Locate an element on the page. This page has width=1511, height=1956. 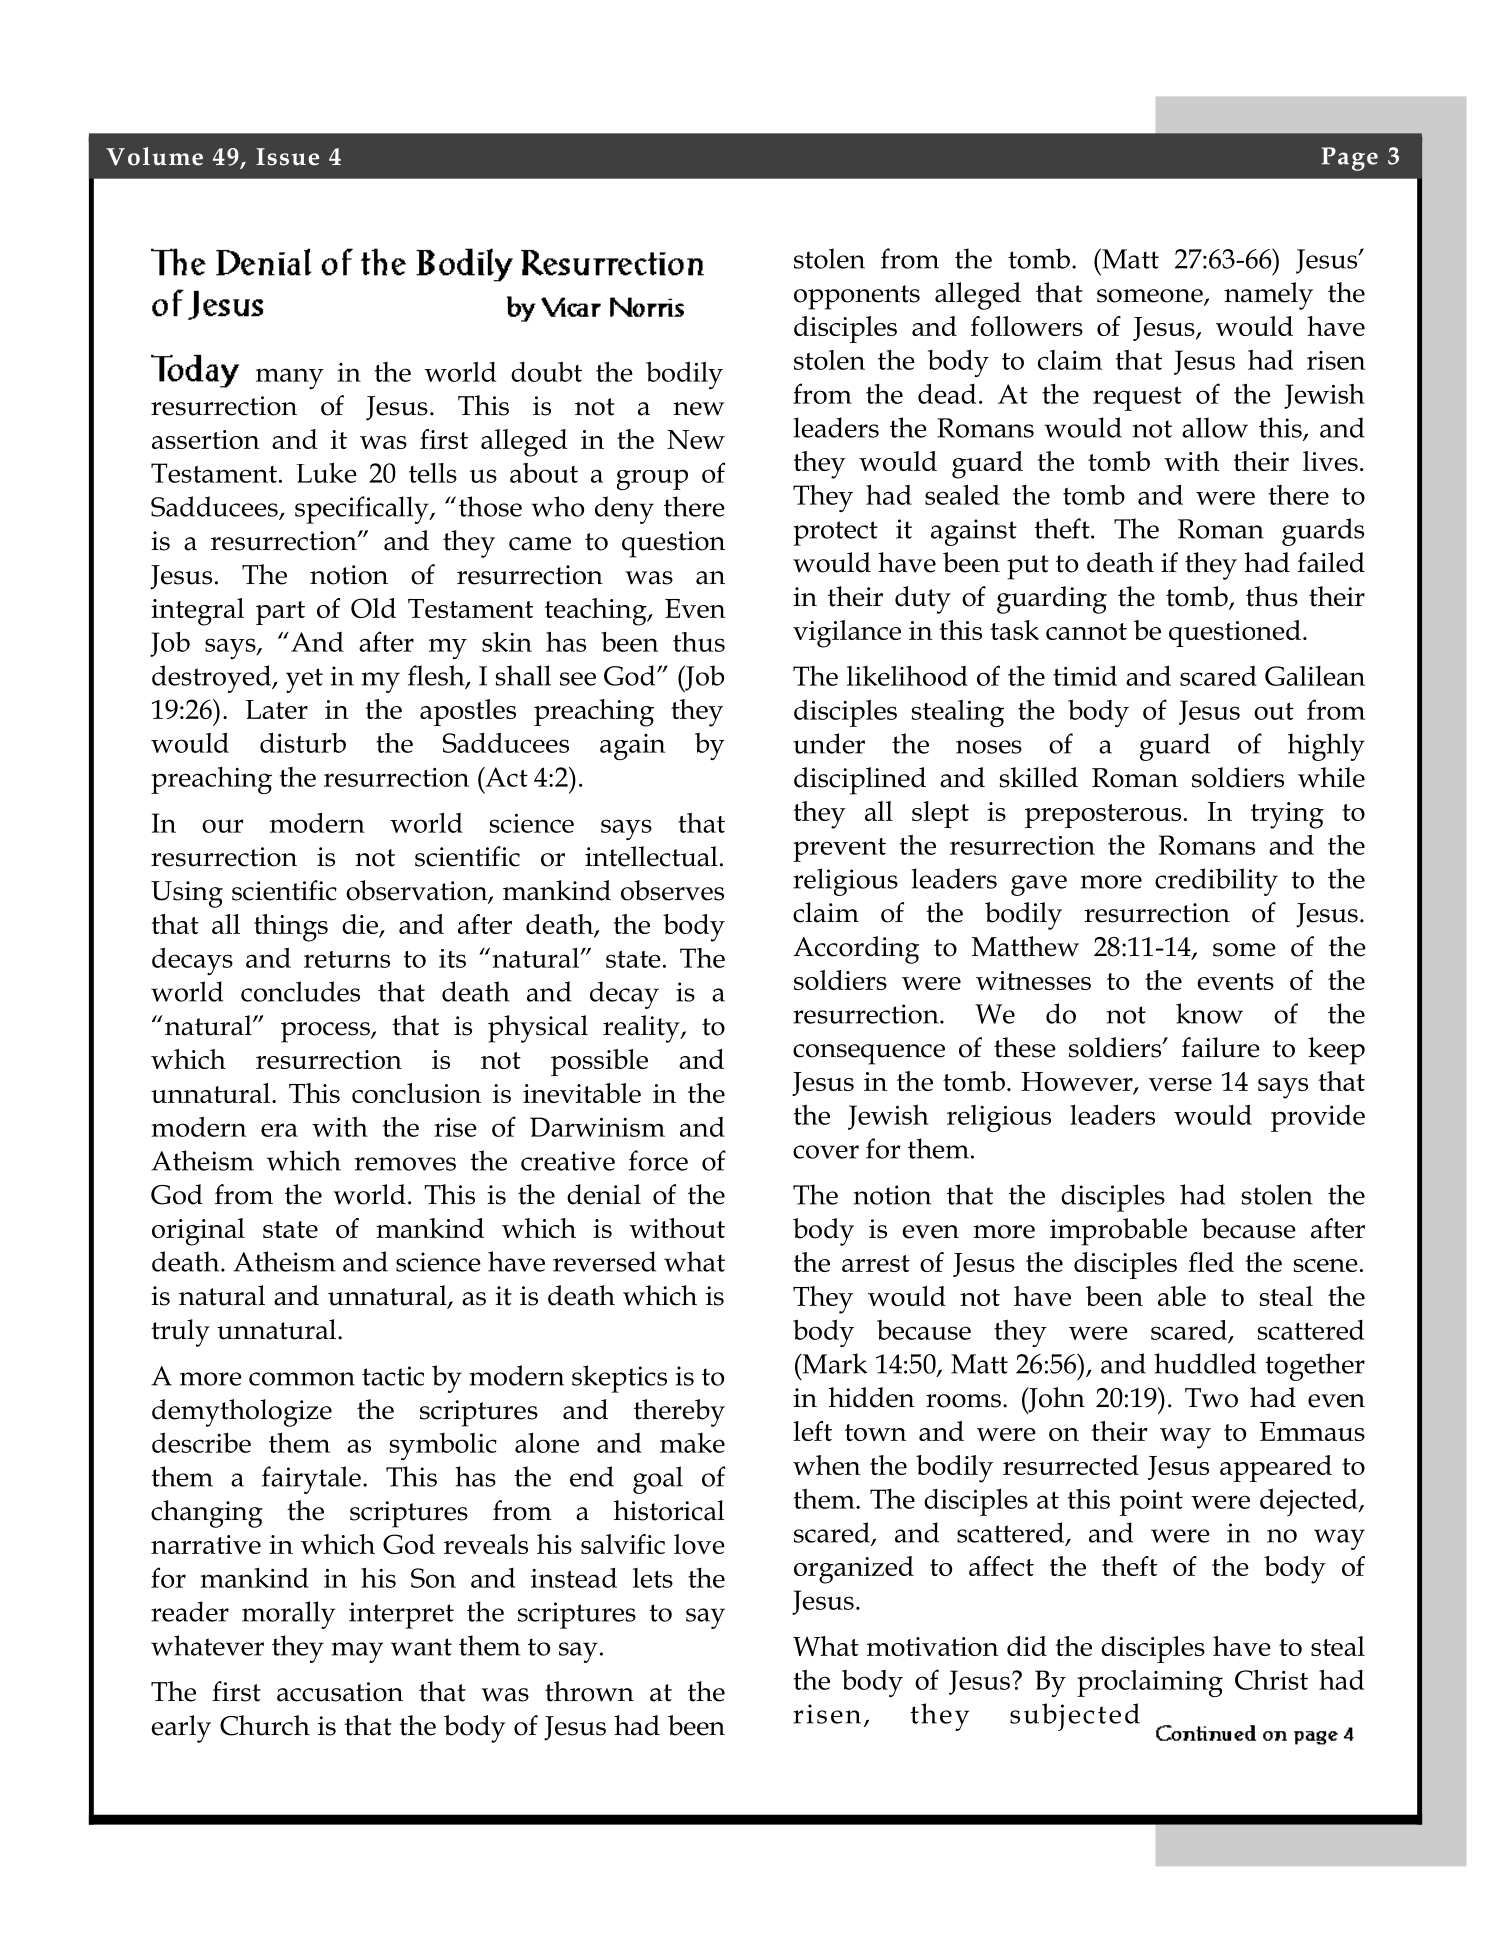
namely is located at coordinates (1268, 296).
